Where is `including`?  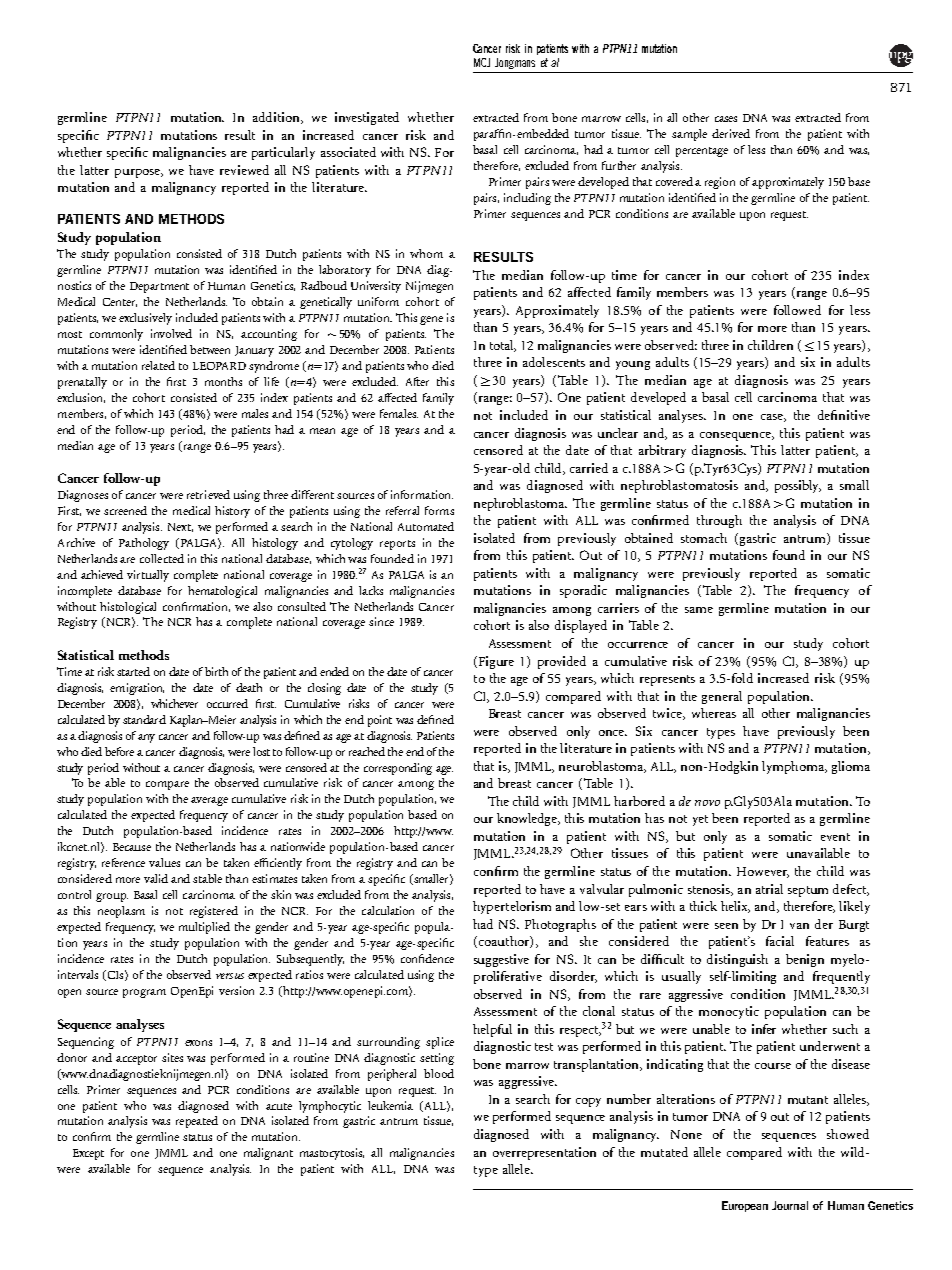
including is located at coordinates (527, 199).
